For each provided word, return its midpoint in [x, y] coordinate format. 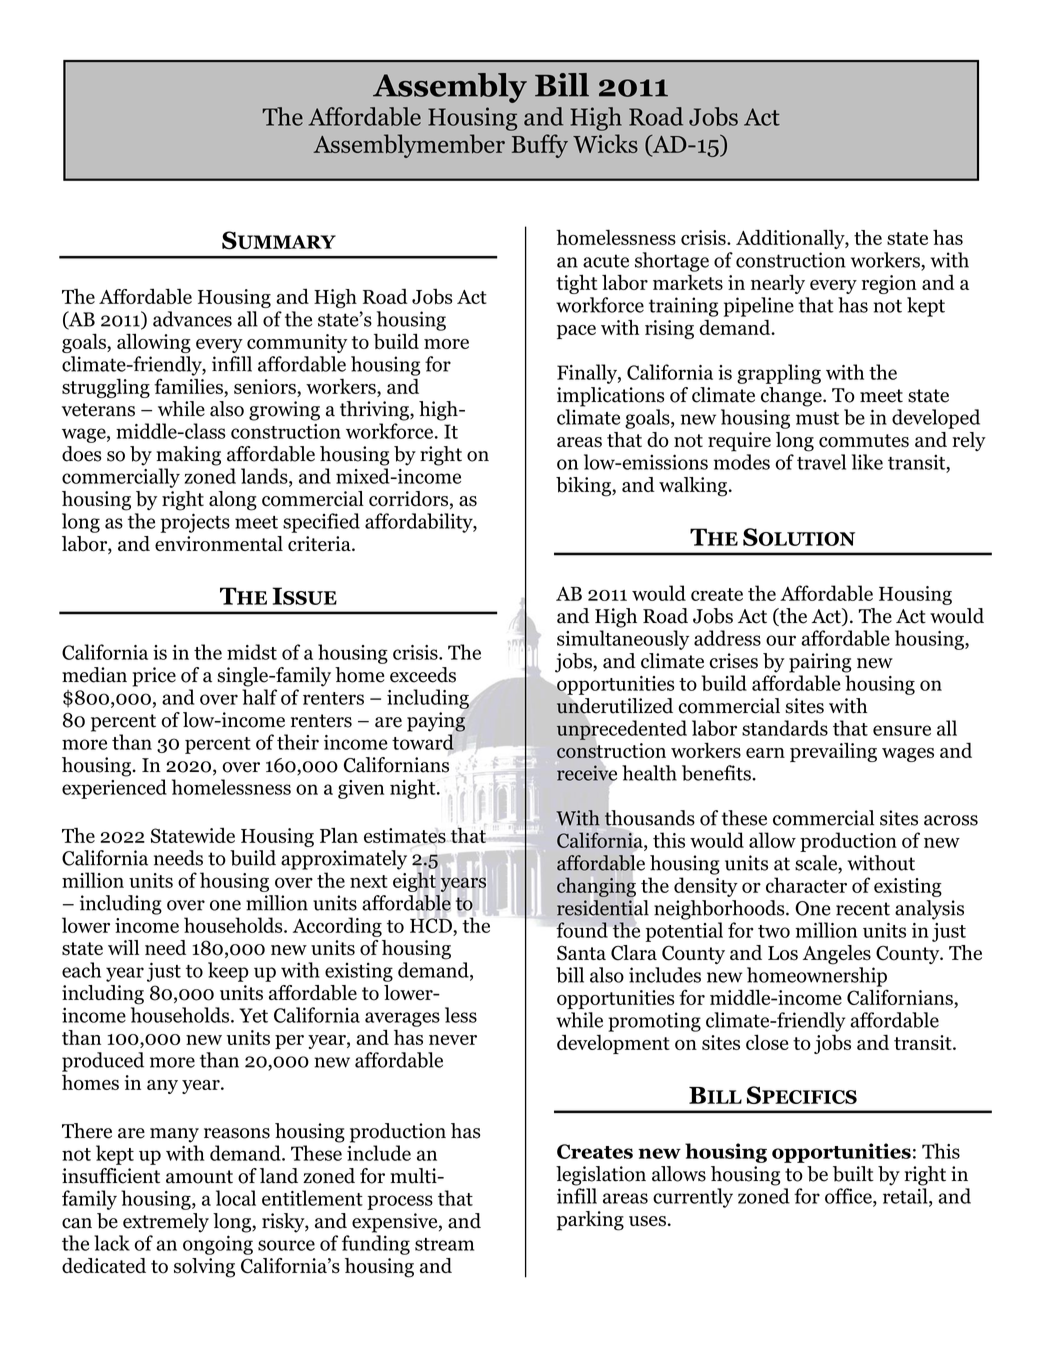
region [889, 284]
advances [192, 319]
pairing [820, 663]
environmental [219, 544]
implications [610, 397]
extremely [166, 1223]
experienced [114, 789]
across [951, 820]
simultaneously [623, 640]
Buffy [540, 146]
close [767, 1042]
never [453, 1040]
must [817, 418]
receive [587, 773]
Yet [253, 1015]
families [189, 386]
